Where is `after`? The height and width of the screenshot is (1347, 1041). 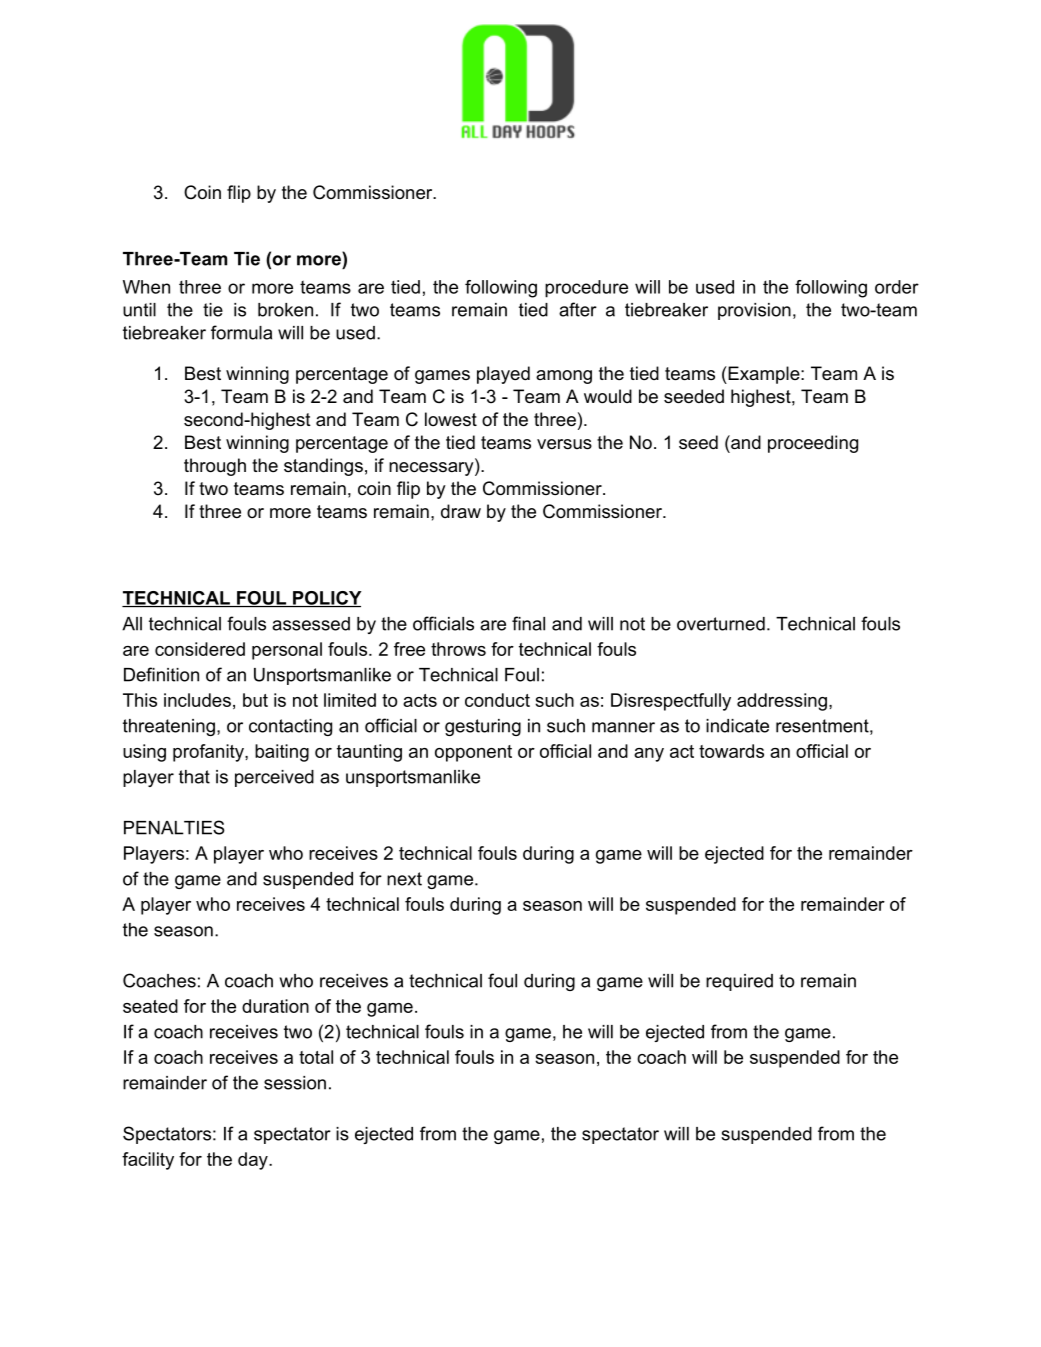 after is located at coordinates (578, 309).
